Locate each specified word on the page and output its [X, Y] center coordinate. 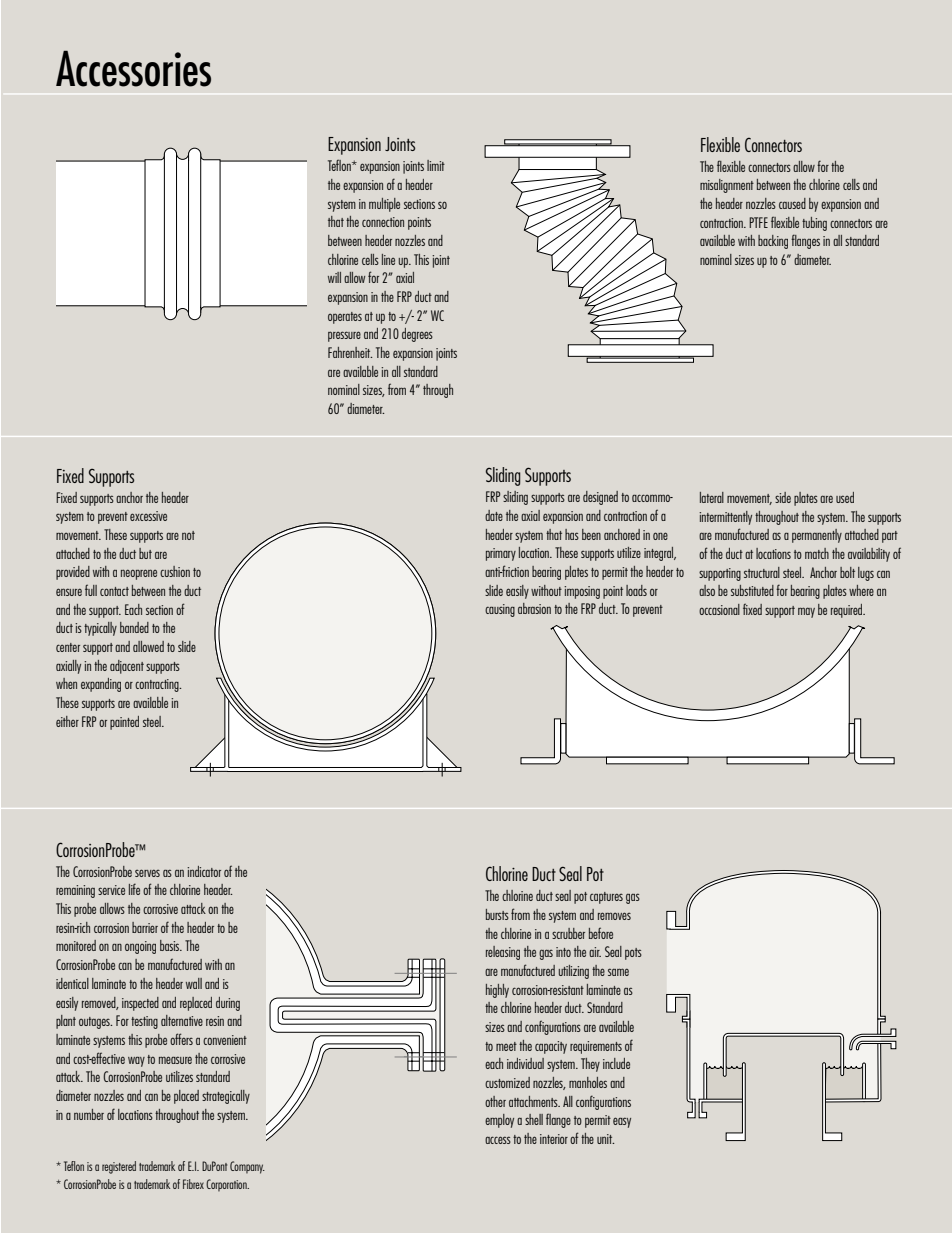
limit [436, 165]
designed [600, 498]
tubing [814, 224]
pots [633, 954]
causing [500, 610]
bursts [497, 914]
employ [499, 1121]
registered [119, 1167]
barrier [145, 927]
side [783, 497]
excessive [148, 516]
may [806, 612]
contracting [158, 685]
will [334, 277]
